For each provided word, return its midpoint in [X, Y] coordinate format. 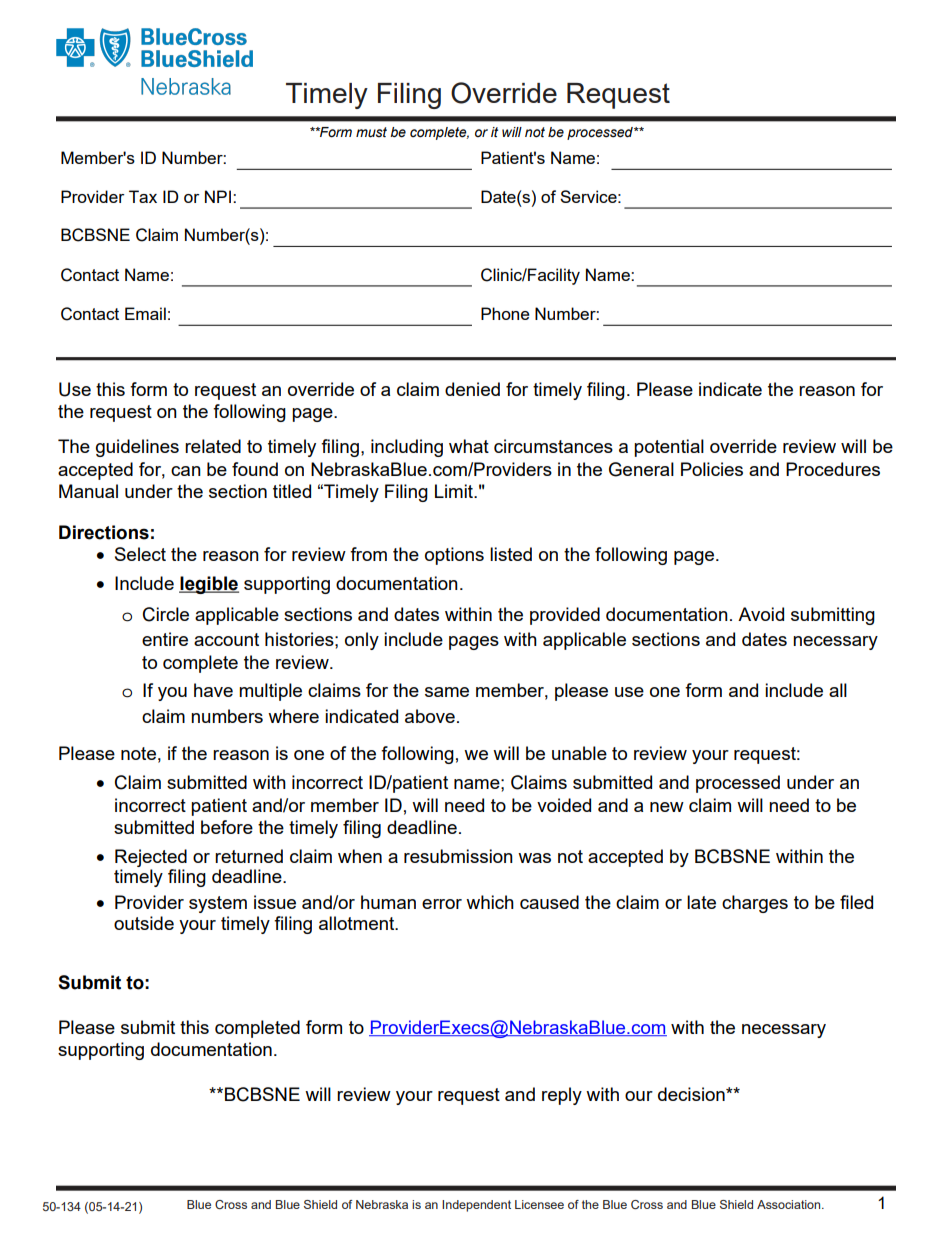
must [371, 132]
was [534, 858]
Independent [476, 1206]
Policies [712, 469]
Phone [505, 313]
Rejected [151, 858]
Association [790, 1204]
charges [755, 904]
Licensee [539, 1204]
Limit [455, 491]
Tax [143, 196]
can [186, 471]
